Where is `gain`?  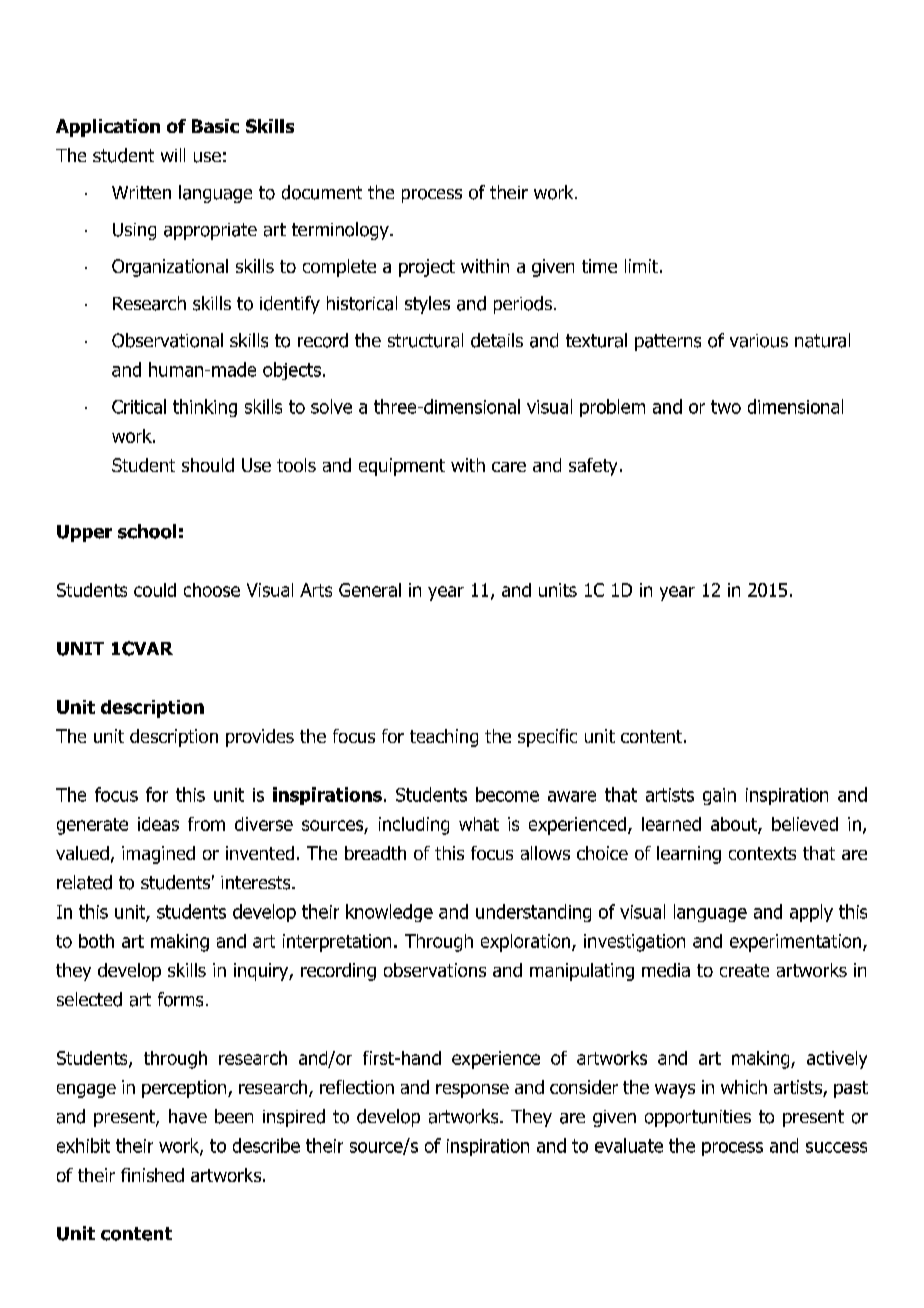
gain is located at coordinates (719, 796).
